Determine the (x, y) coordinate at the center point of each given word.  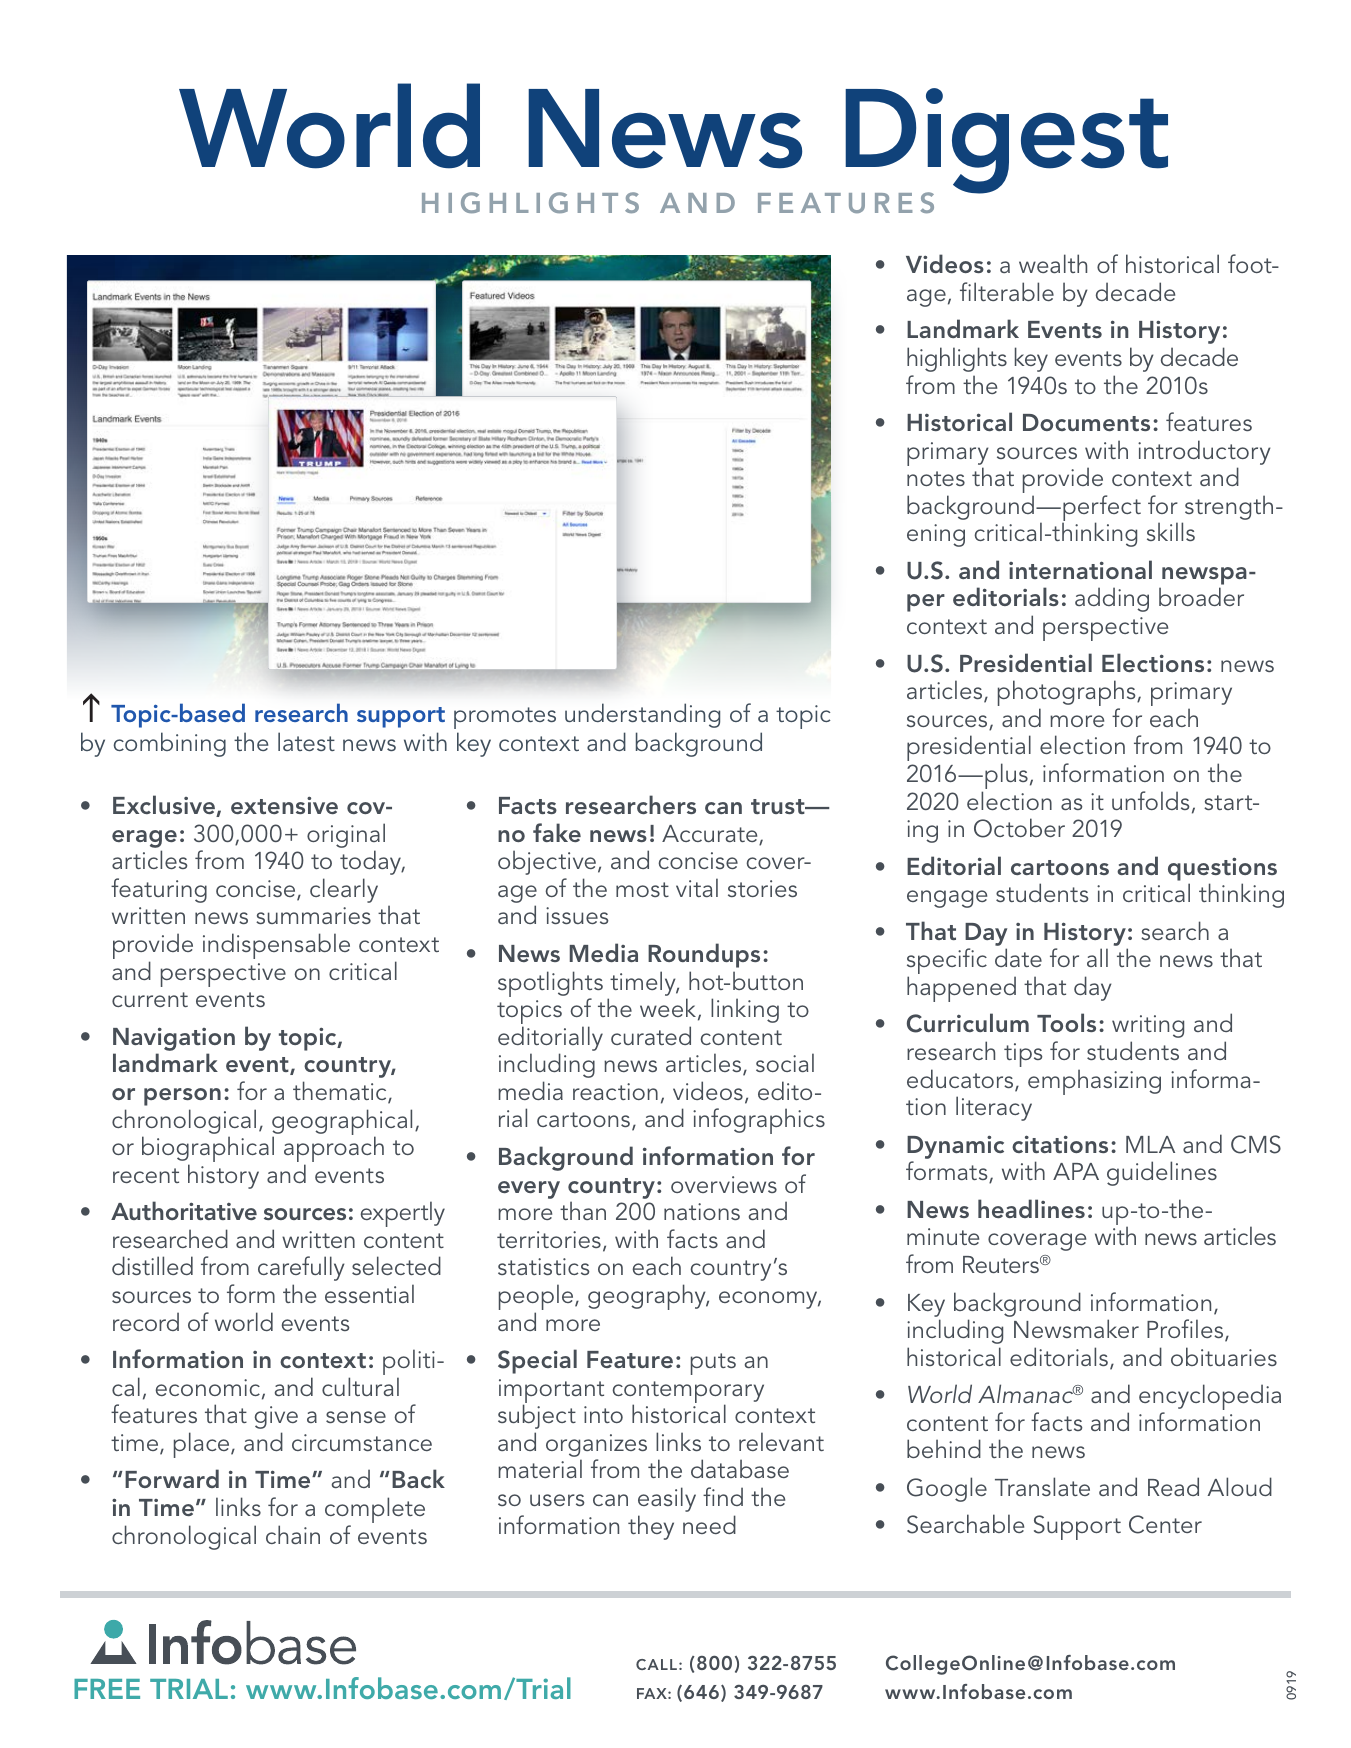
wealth (1053, 263)
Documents (1086, 422)
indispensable (276, 946)
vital (697, 887)
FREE (107, 1689)
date (1018, 957)
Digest (1006, 142)
